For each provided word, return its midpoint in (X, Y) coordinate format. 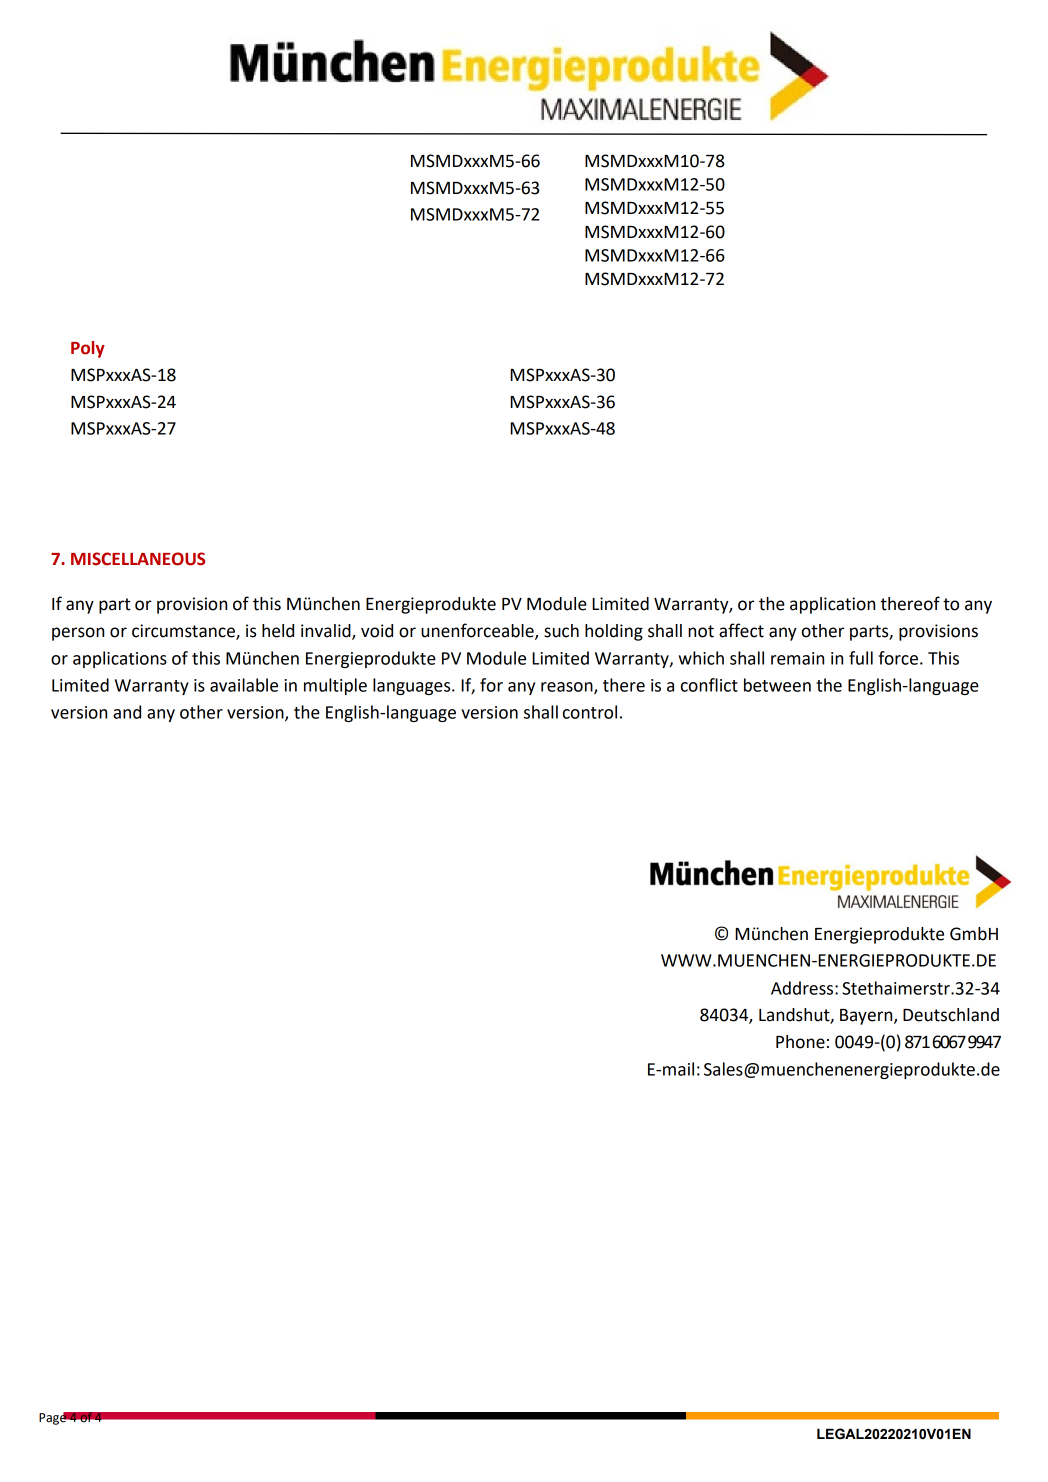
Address (803, 988)
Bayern (867, 1017)
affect (741, 630)
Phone (800, 1042)
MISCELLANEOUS (138, 559)
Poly (88, 349)
